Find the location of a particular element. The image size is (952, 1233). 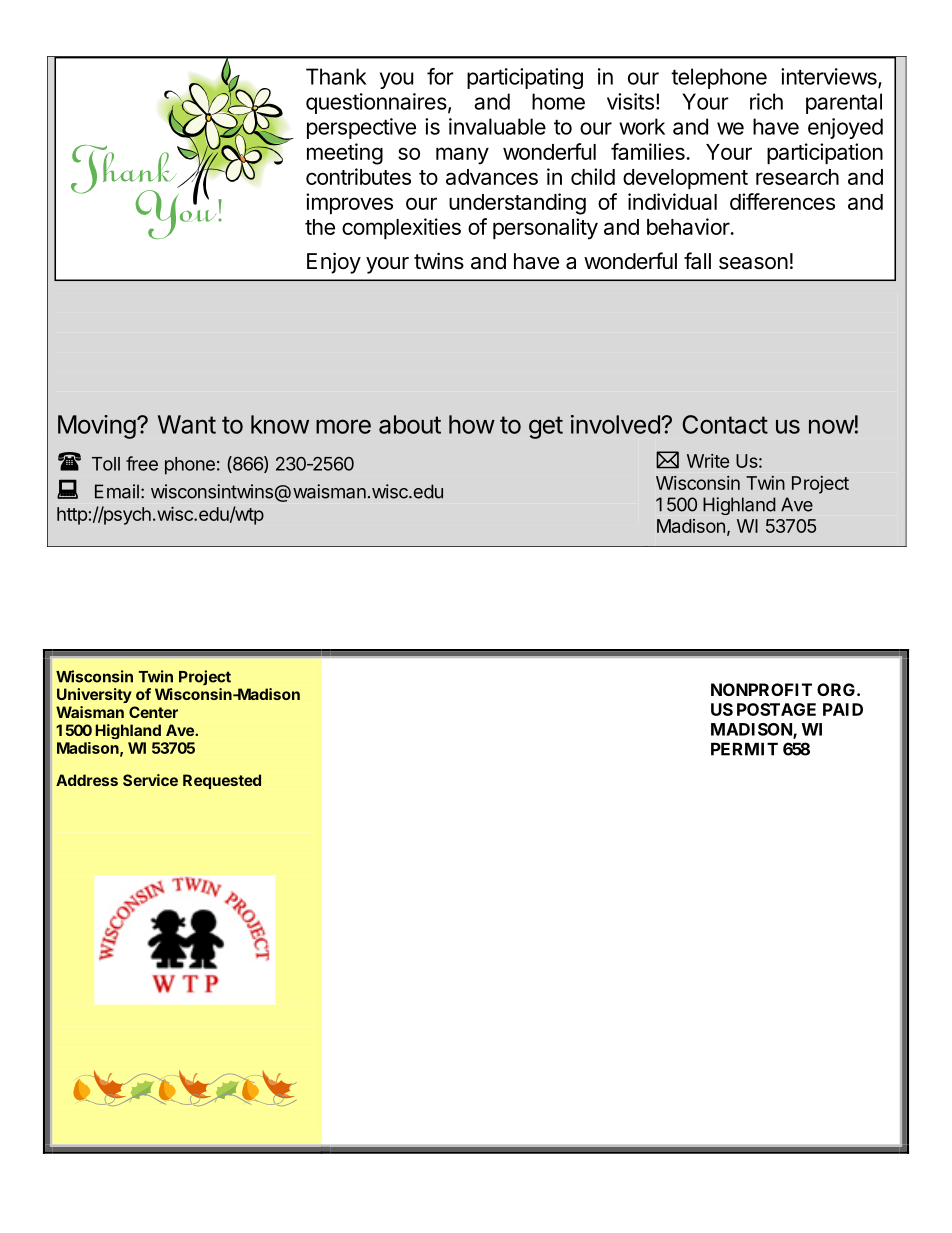

rich is located at coordinates (766, 101).
